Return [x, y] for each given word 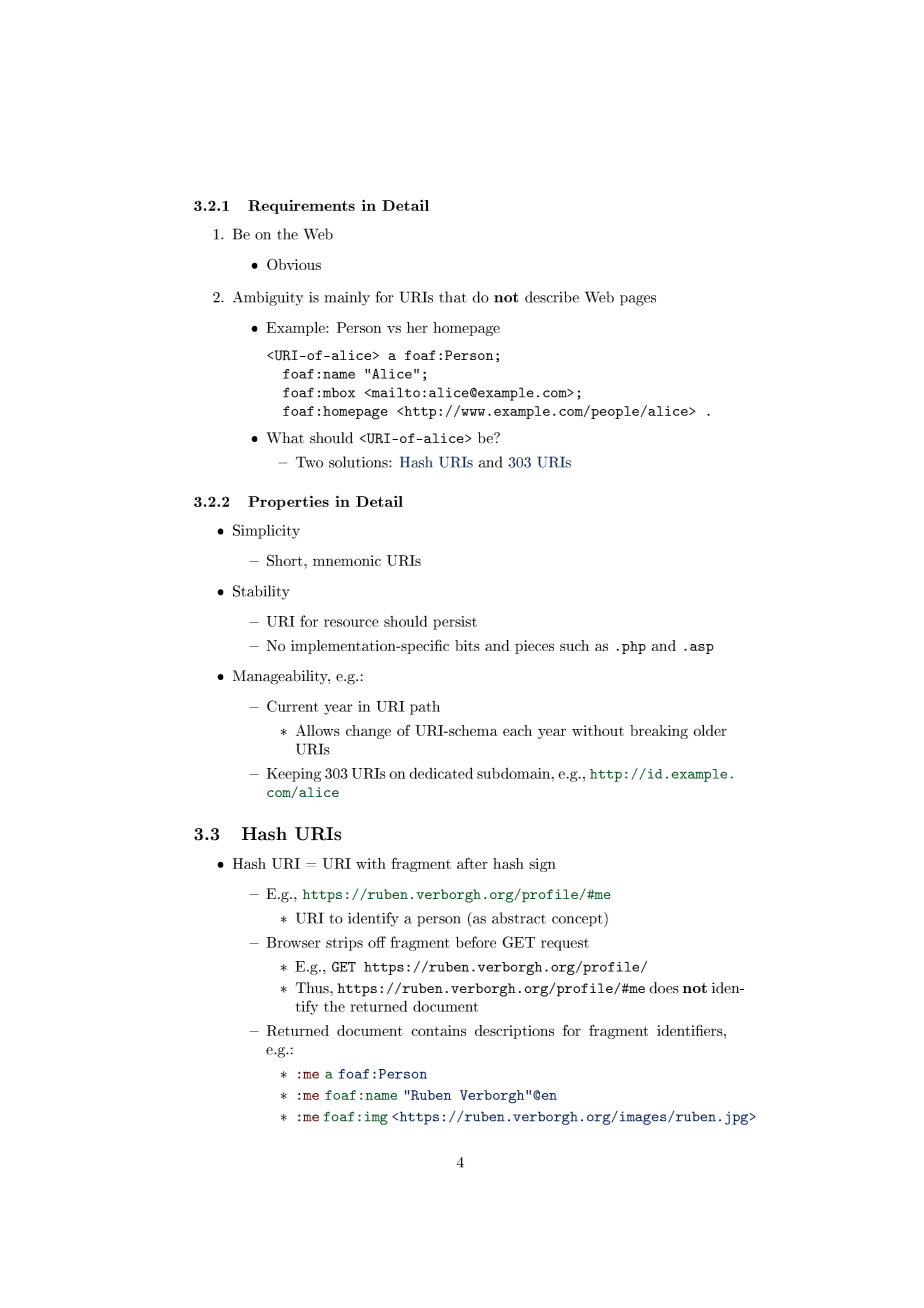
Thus [313, 988]
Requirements [301, 207]
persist [455, 623]
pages [638, 300]
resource [351, 623]
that [453, 297]
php [634, 647]
